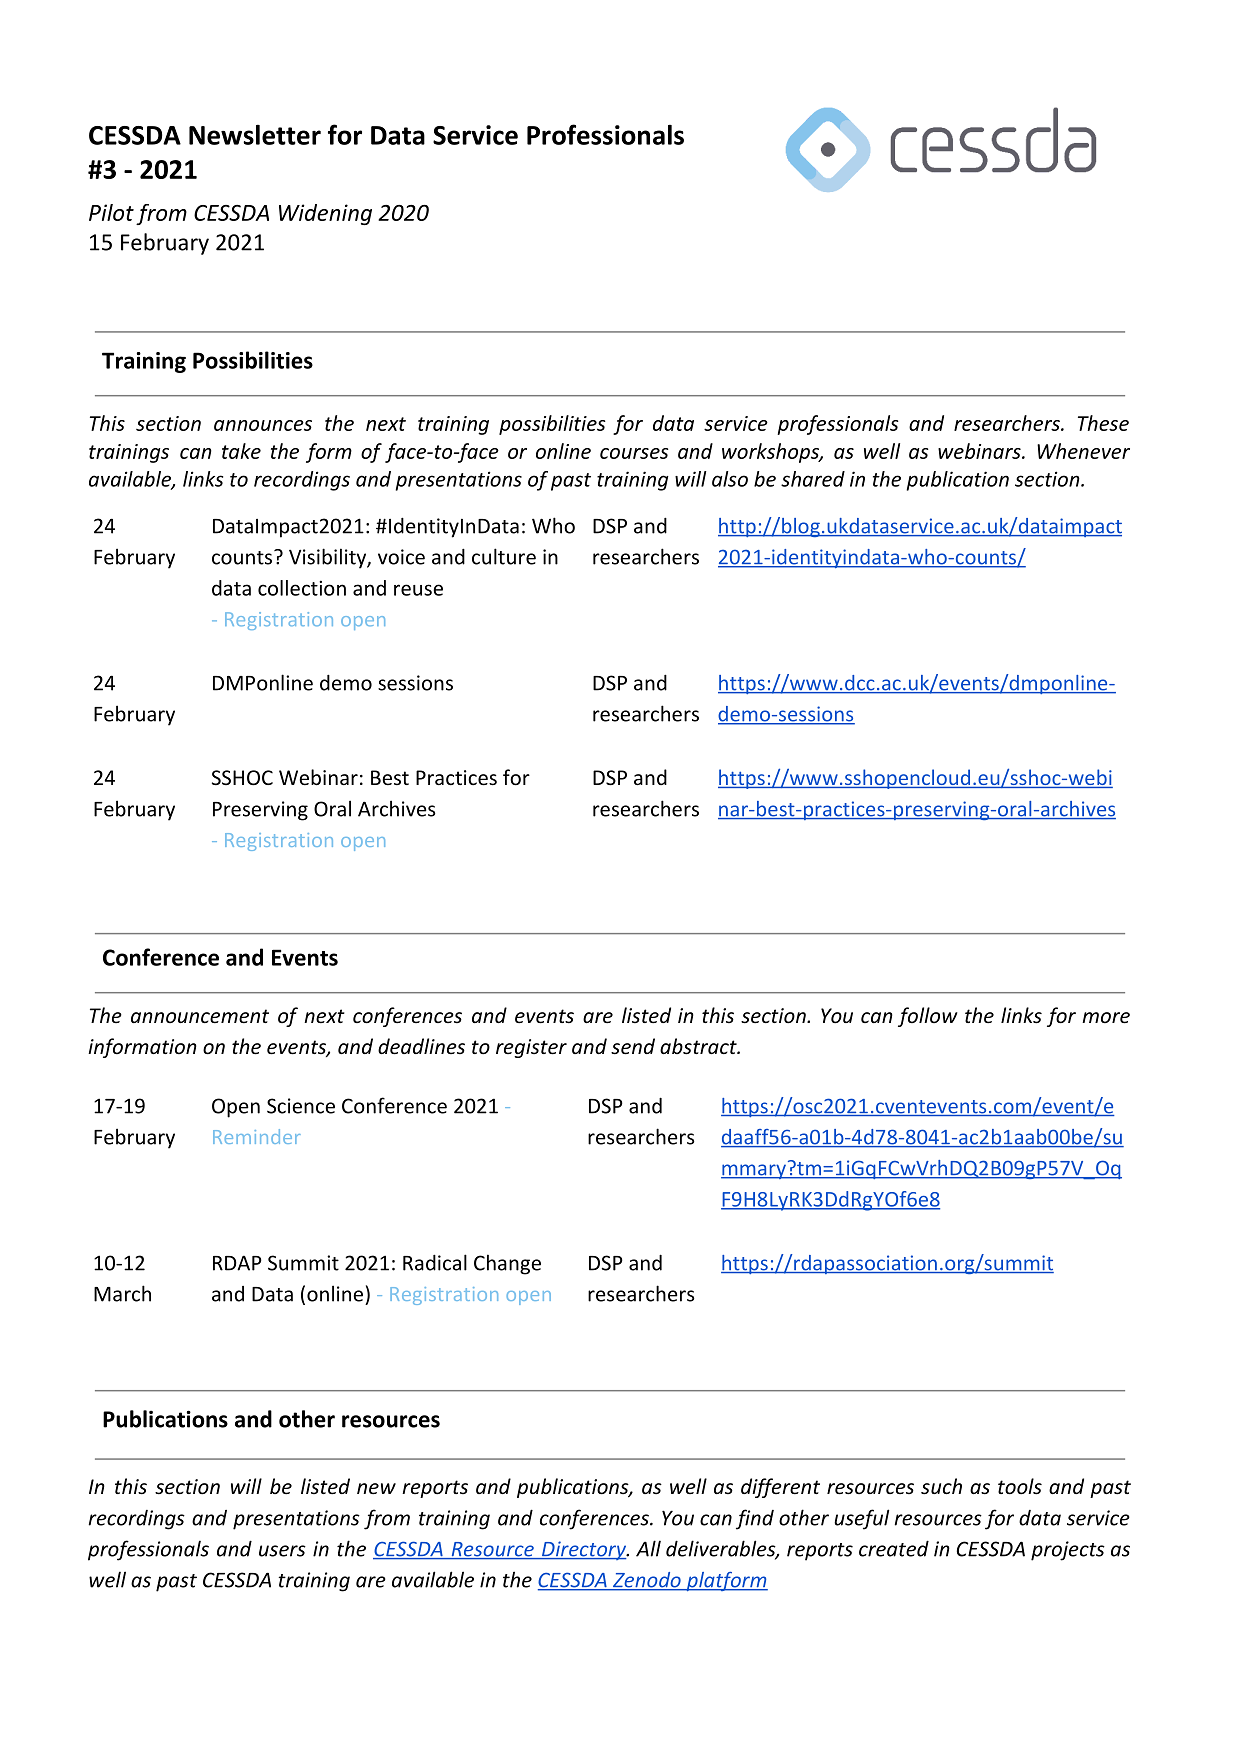 Image resolution: width=1234 pixels, height=1746 pixels. Describe the element at coordinates (584, 1550) in the image. I see `Directory` at that location.
